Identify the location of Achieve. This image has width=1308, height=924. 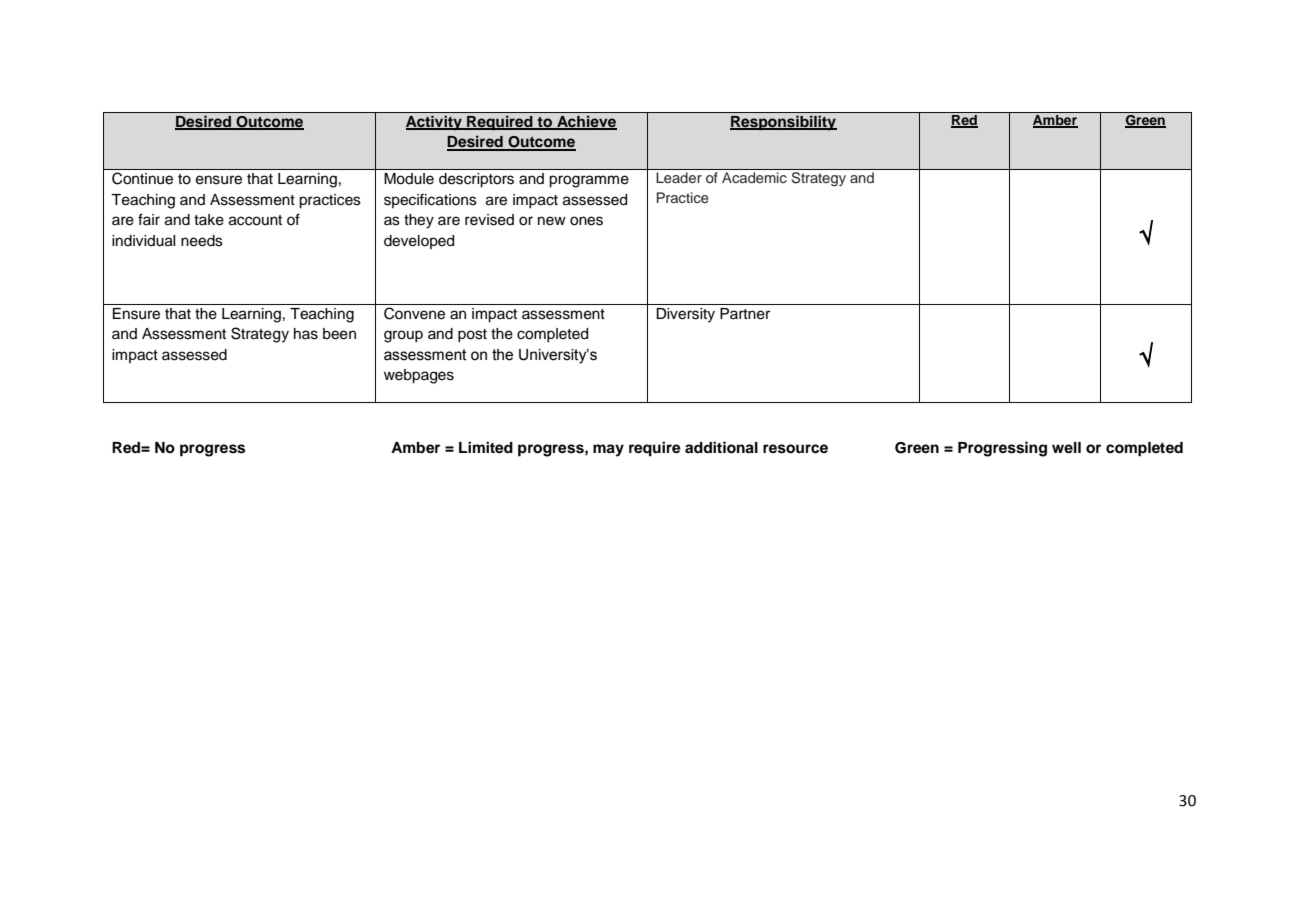
(586, 123).
